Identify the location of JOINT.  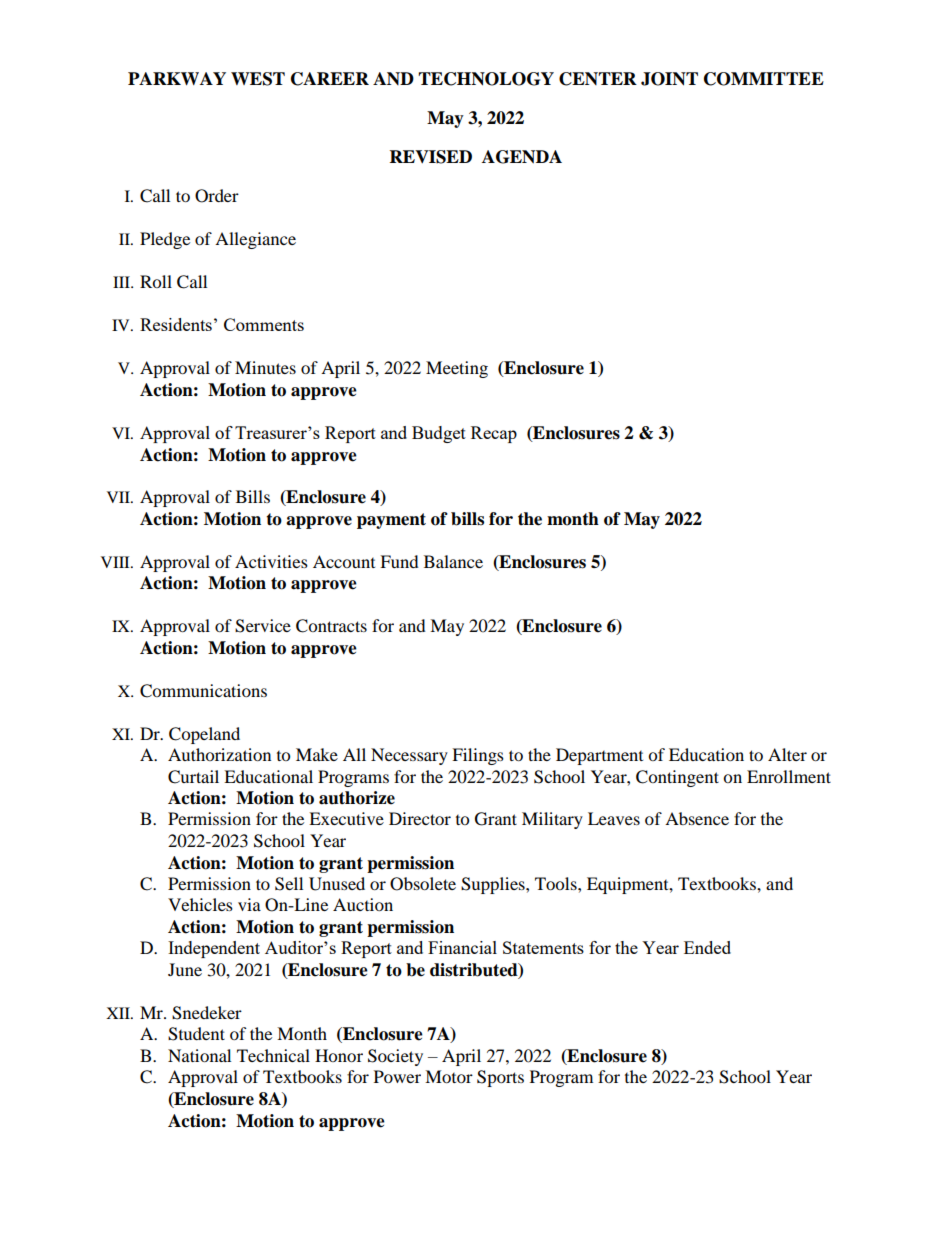
(669, 79).
